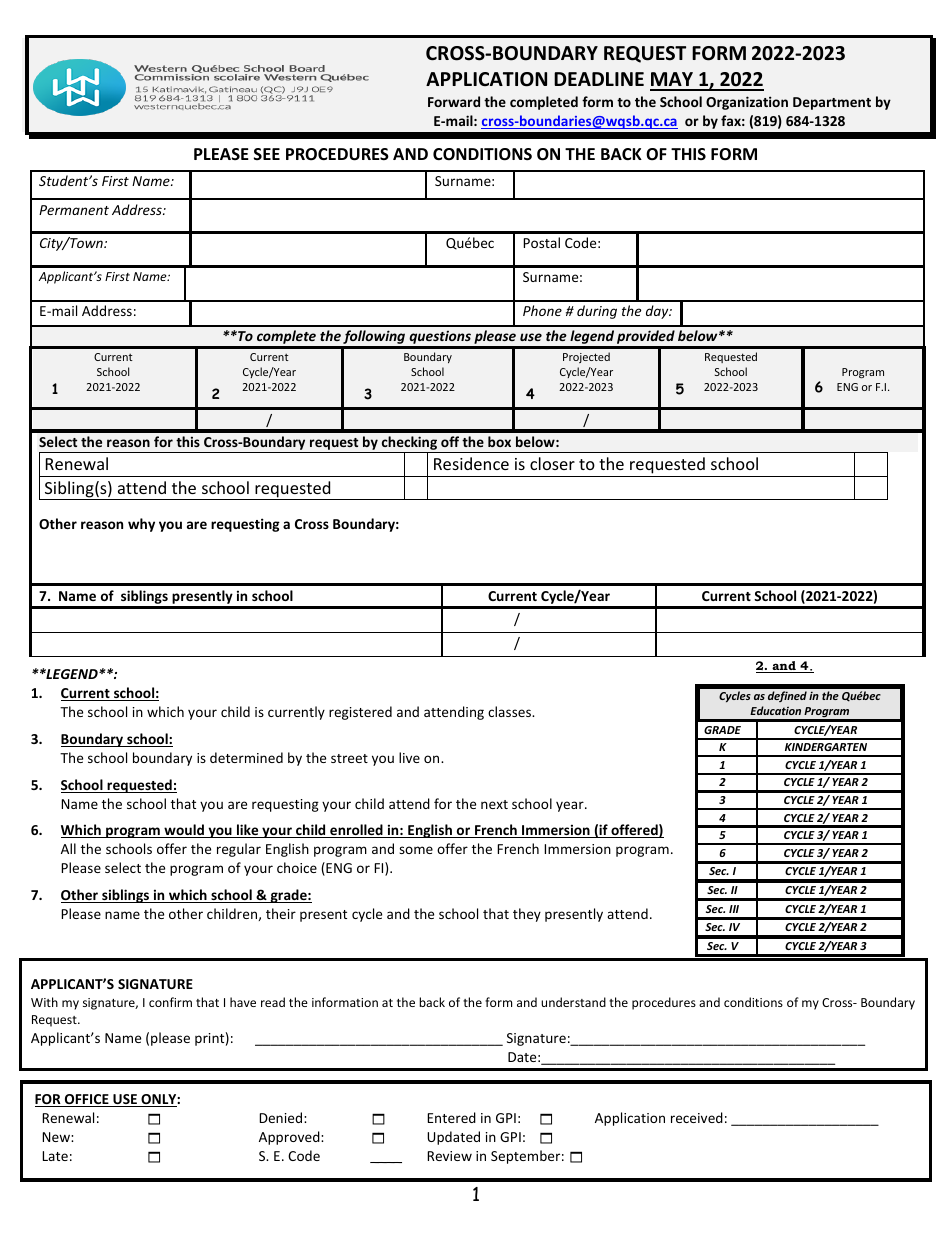 Image resolution: width=952 pixels, height=1233 pixels. What do you see at coordinates (87, 1100) in the page?
I see `OFFICE` at bounding box center [87, 1100].
